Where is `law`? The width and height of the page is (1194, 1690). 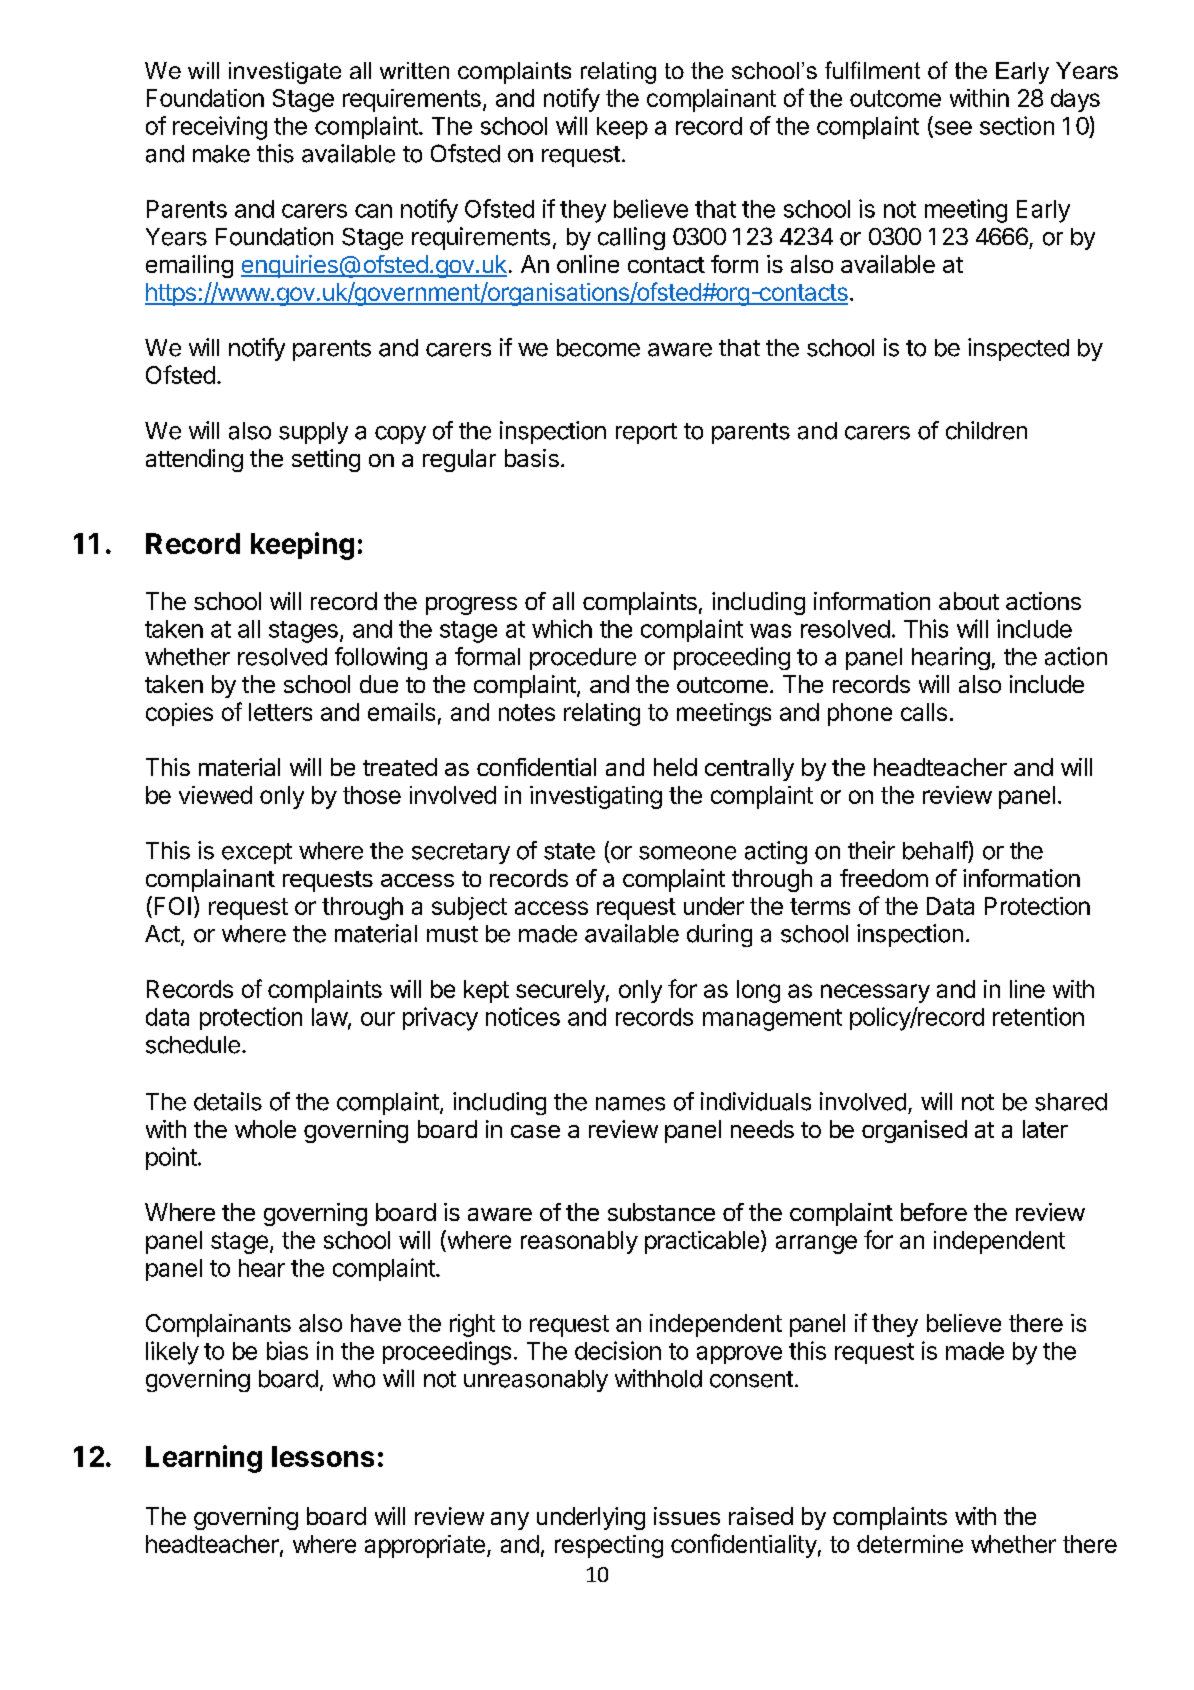 law is located at coordinates (330, 1017).
